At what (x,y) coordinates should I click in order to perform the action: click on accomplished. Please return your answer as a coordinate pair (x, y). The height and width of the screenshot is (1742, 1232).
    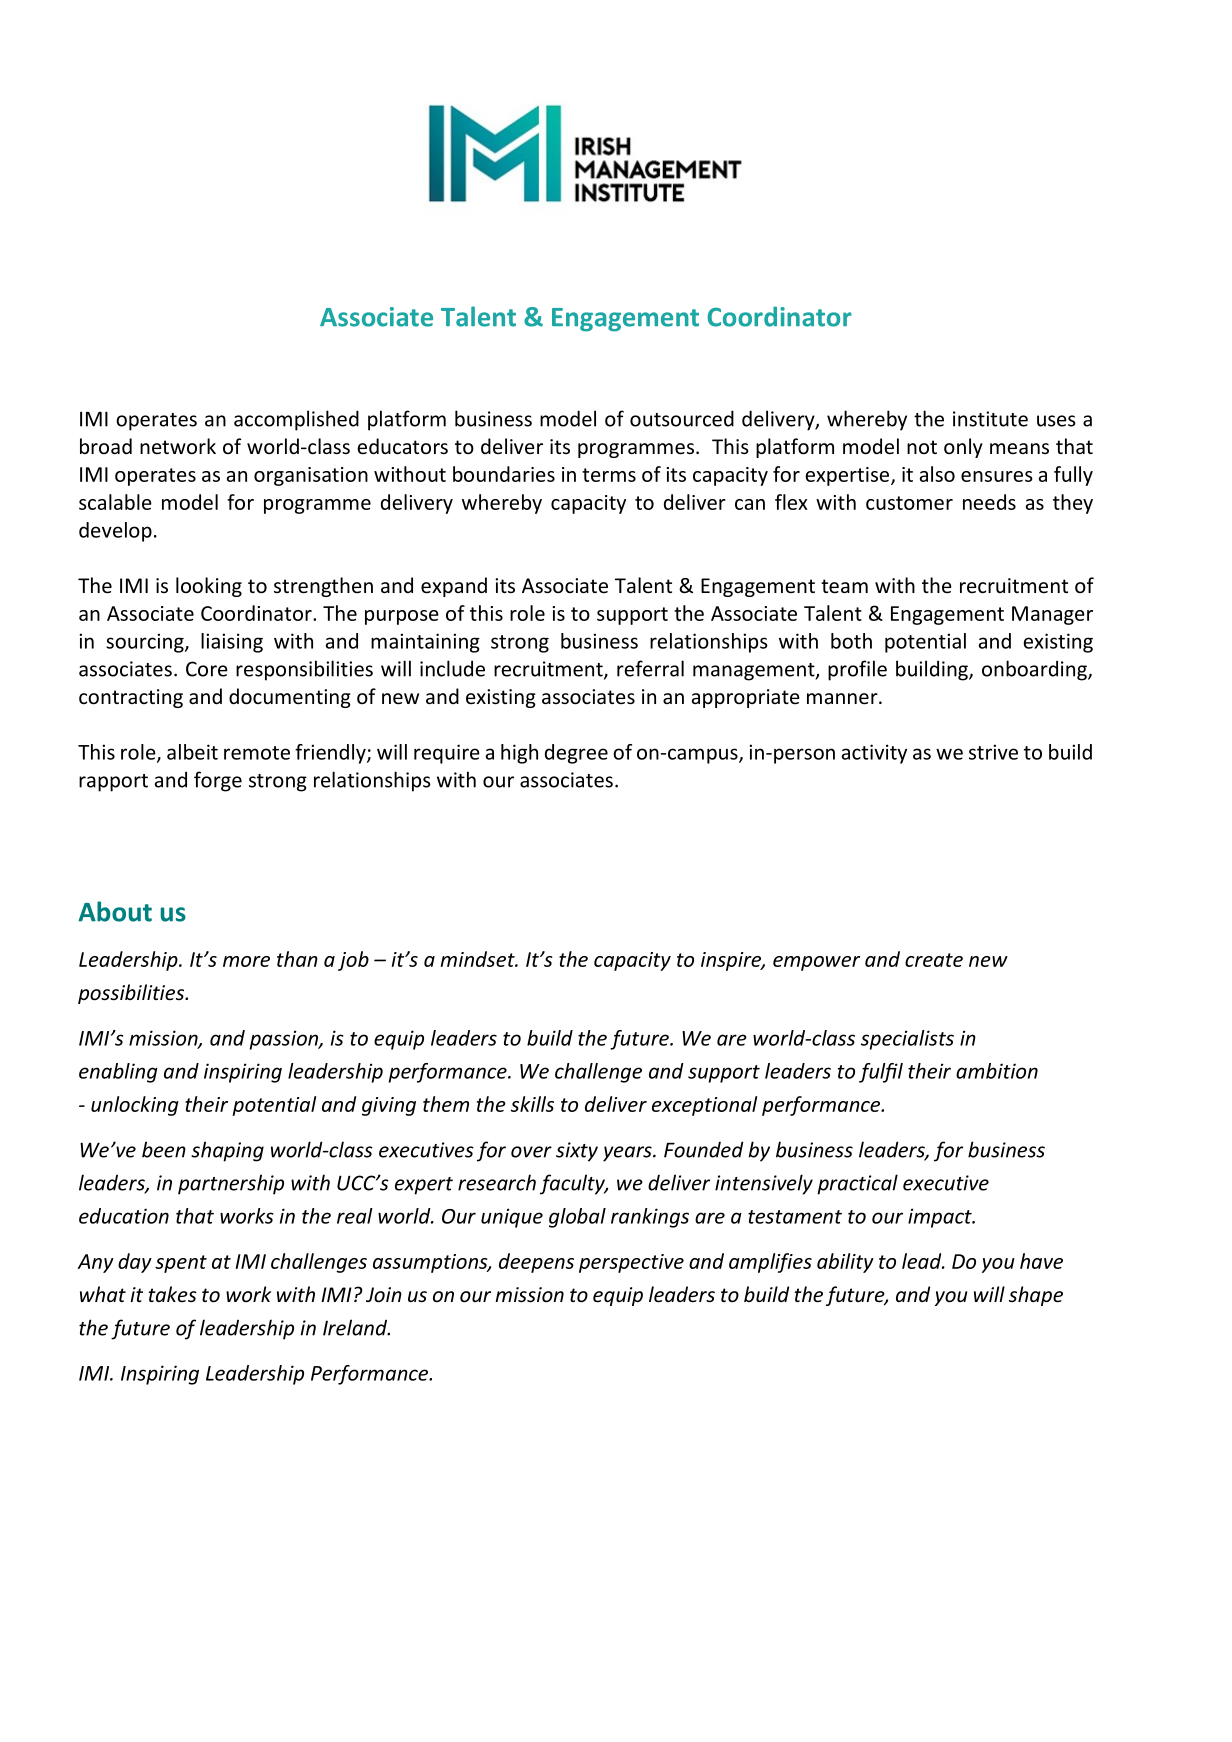
    Looking at the image, I should click on (296, 420).
